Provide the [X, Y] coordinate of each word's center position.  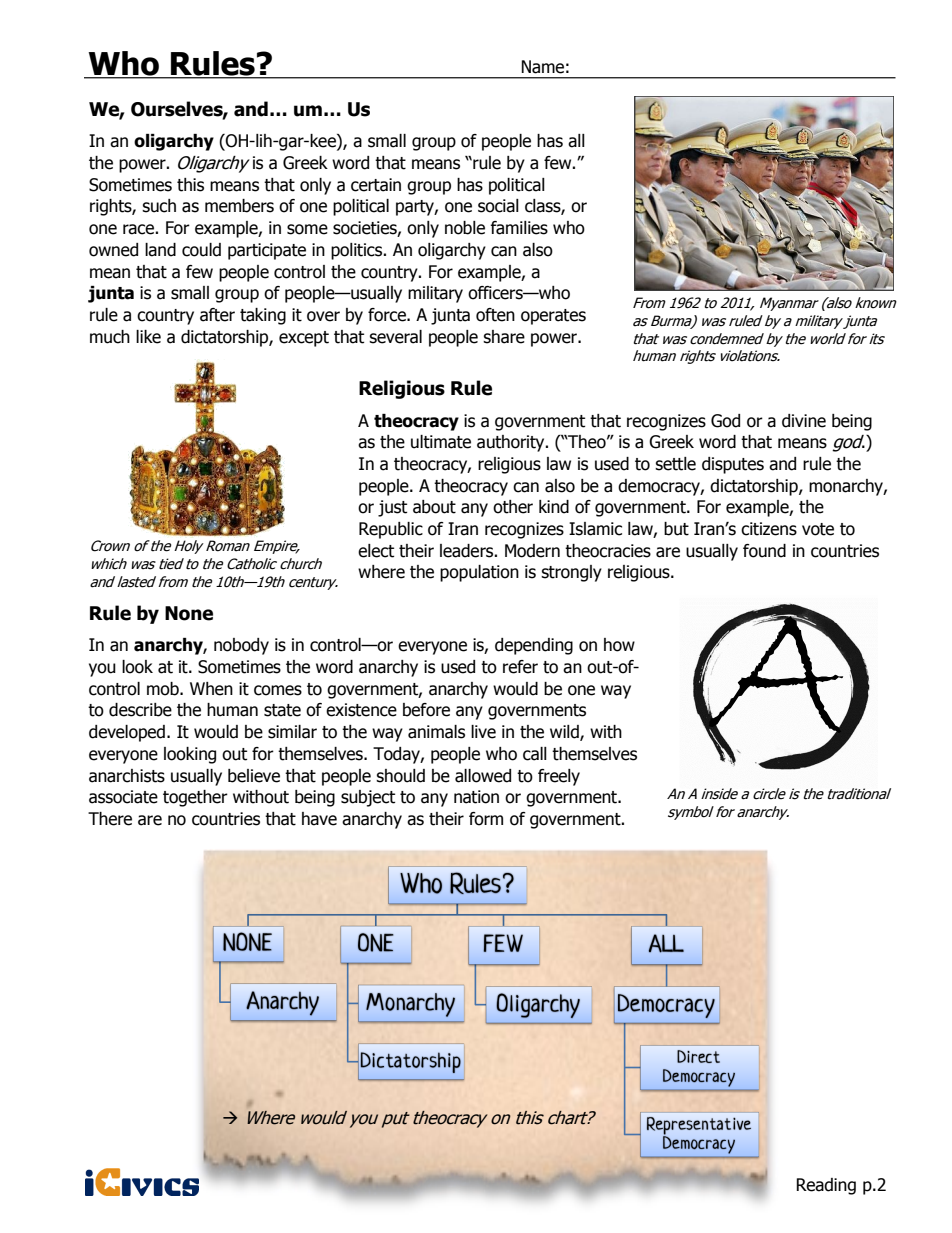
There [110, 819]
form [486, 819]
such [159, 206]
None [189, 613]
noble [465, 228]
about [434, 507]
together [195, 798]
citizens [769, 529]
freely [559, 777]
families [519, 228]
